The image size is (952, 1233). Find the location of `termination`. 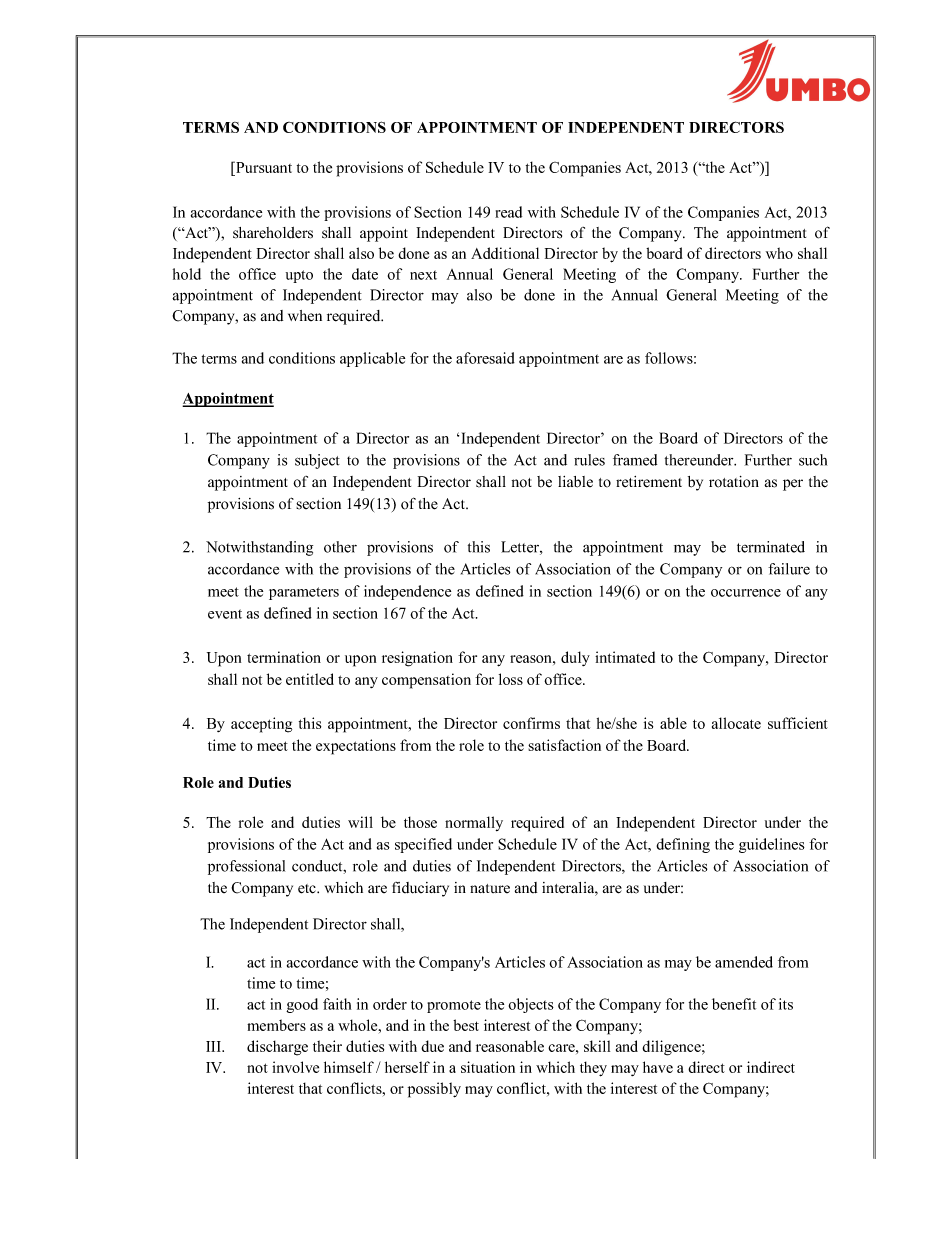

termination is located at coordinates (284, 657).
